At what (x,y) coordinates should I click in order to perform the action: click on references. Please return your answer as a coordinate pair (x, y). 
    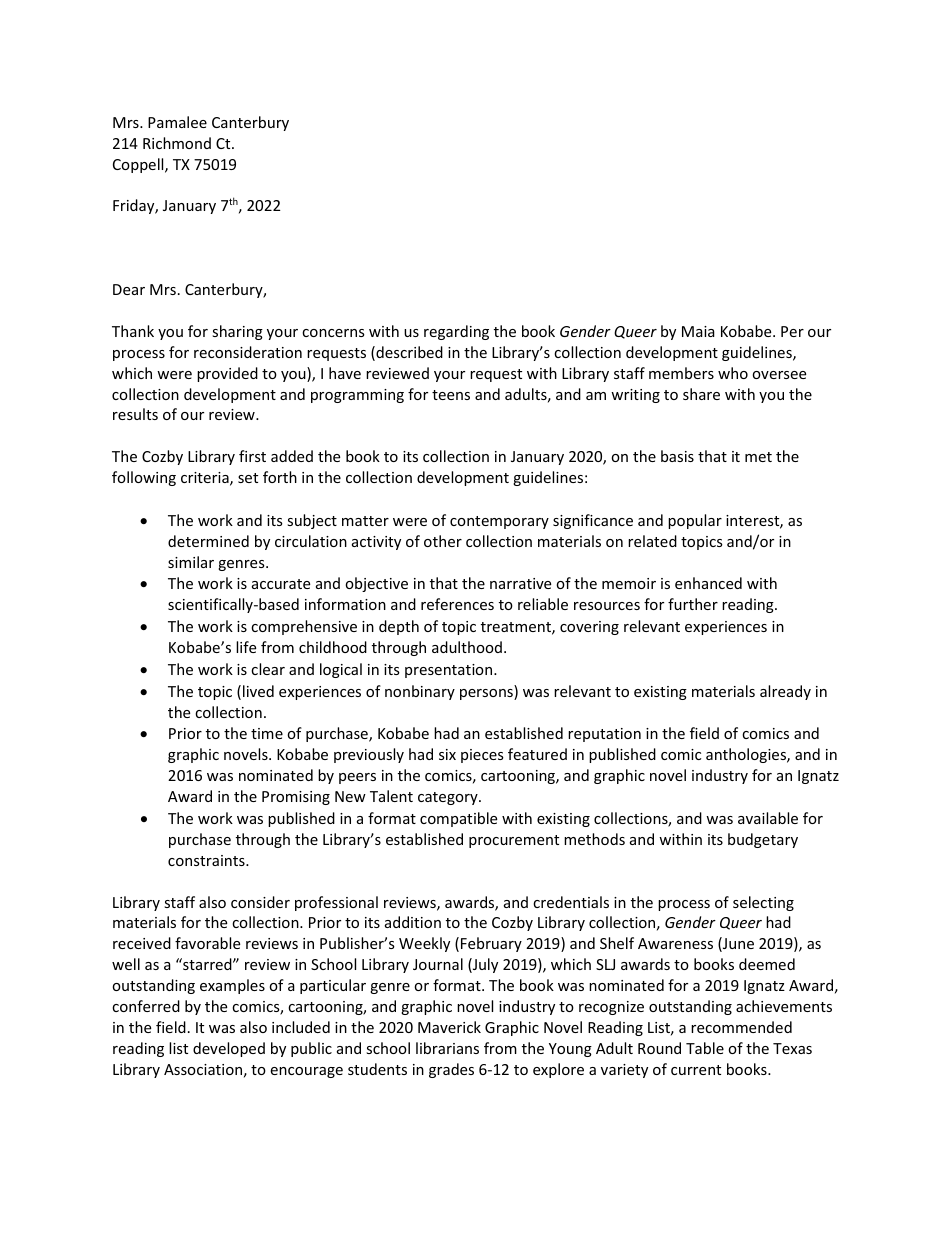
    Looking at the image, I should click on (457, 604).
